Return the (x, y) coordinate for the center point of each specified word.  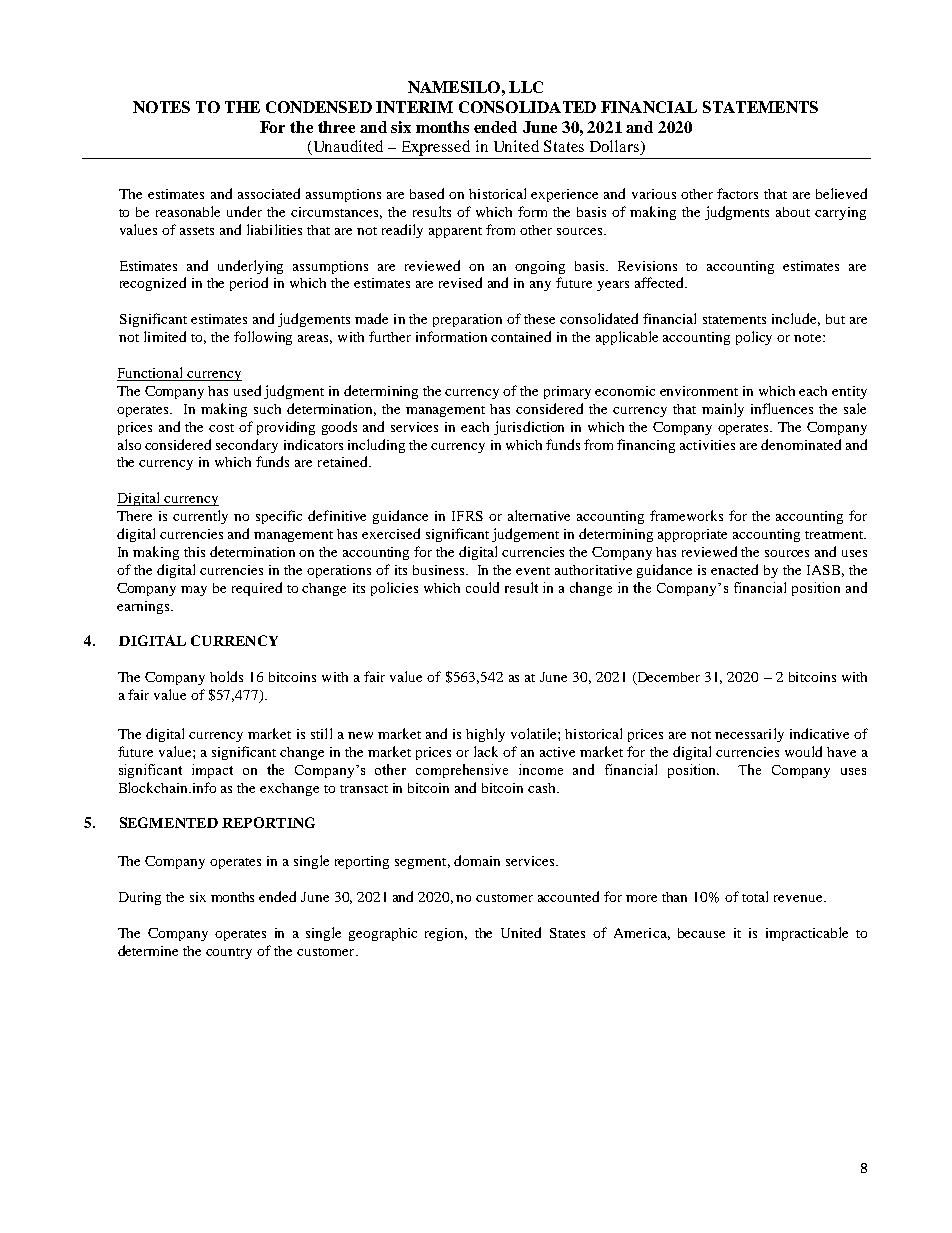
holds (226, 676)
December (667, 678)
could (482, 587)
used (247, 390)
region (446, 934)
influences (782, 408)
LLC (526, 87)
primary (567, 392)
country (229, 953)
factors (737, 193)
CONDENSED (319, 107)
